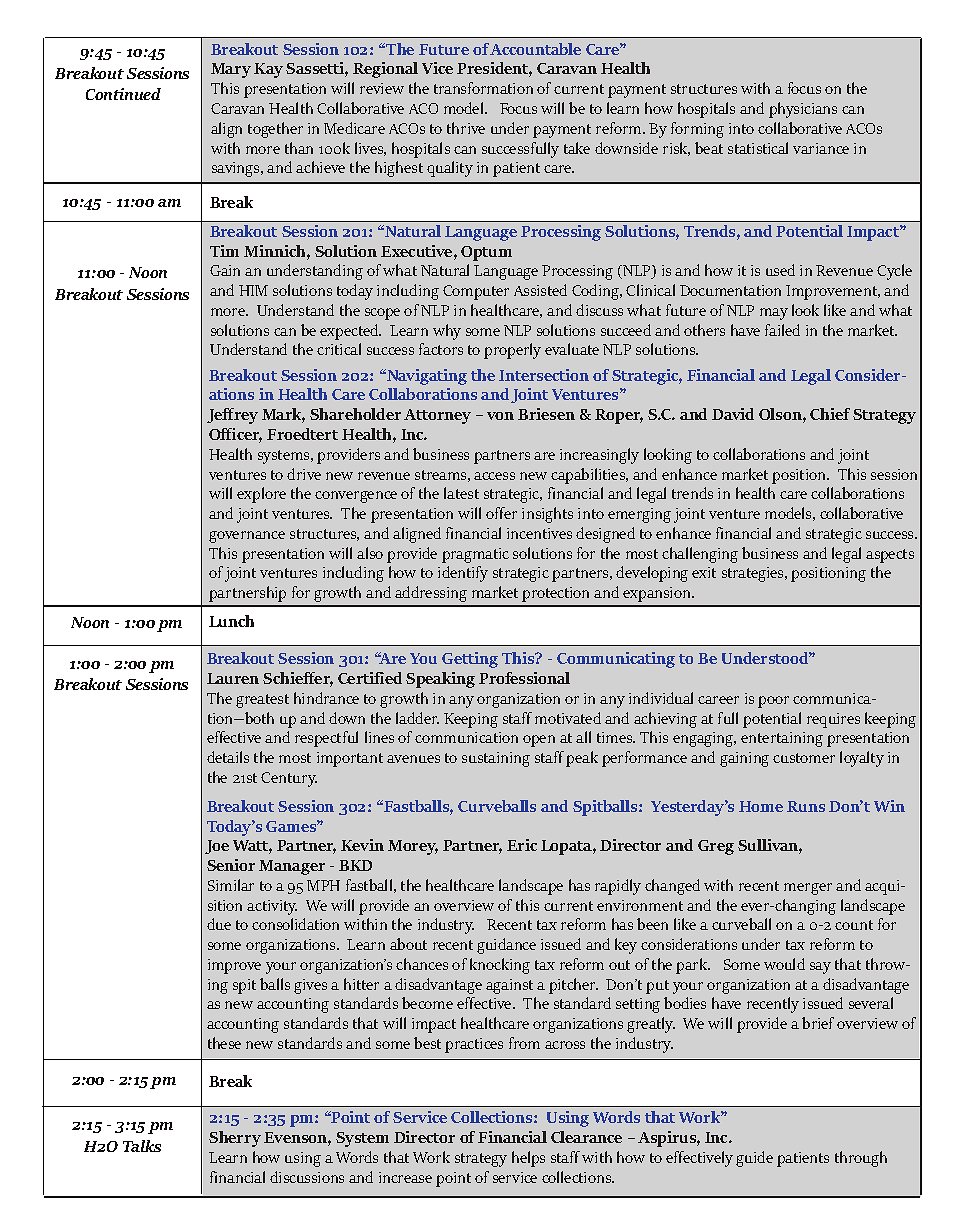 This document has width=958, height=1232. What do you see at coordinates (522, 845) in the document?
I see `Eric` at bounding box center [522, 845].
